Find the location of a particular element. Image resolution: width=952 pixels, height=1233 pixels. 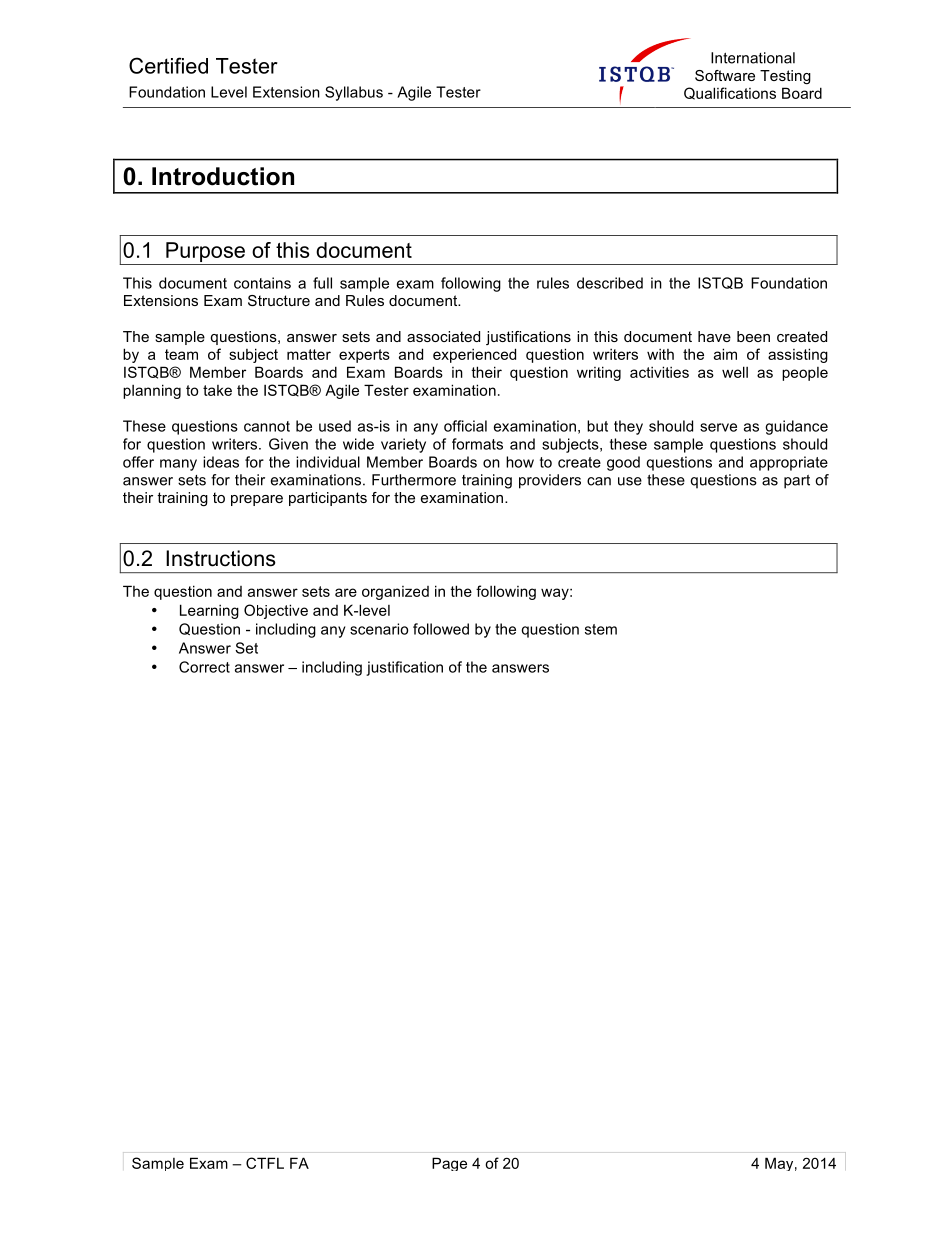

aim is located at coordinates (725, 354).
